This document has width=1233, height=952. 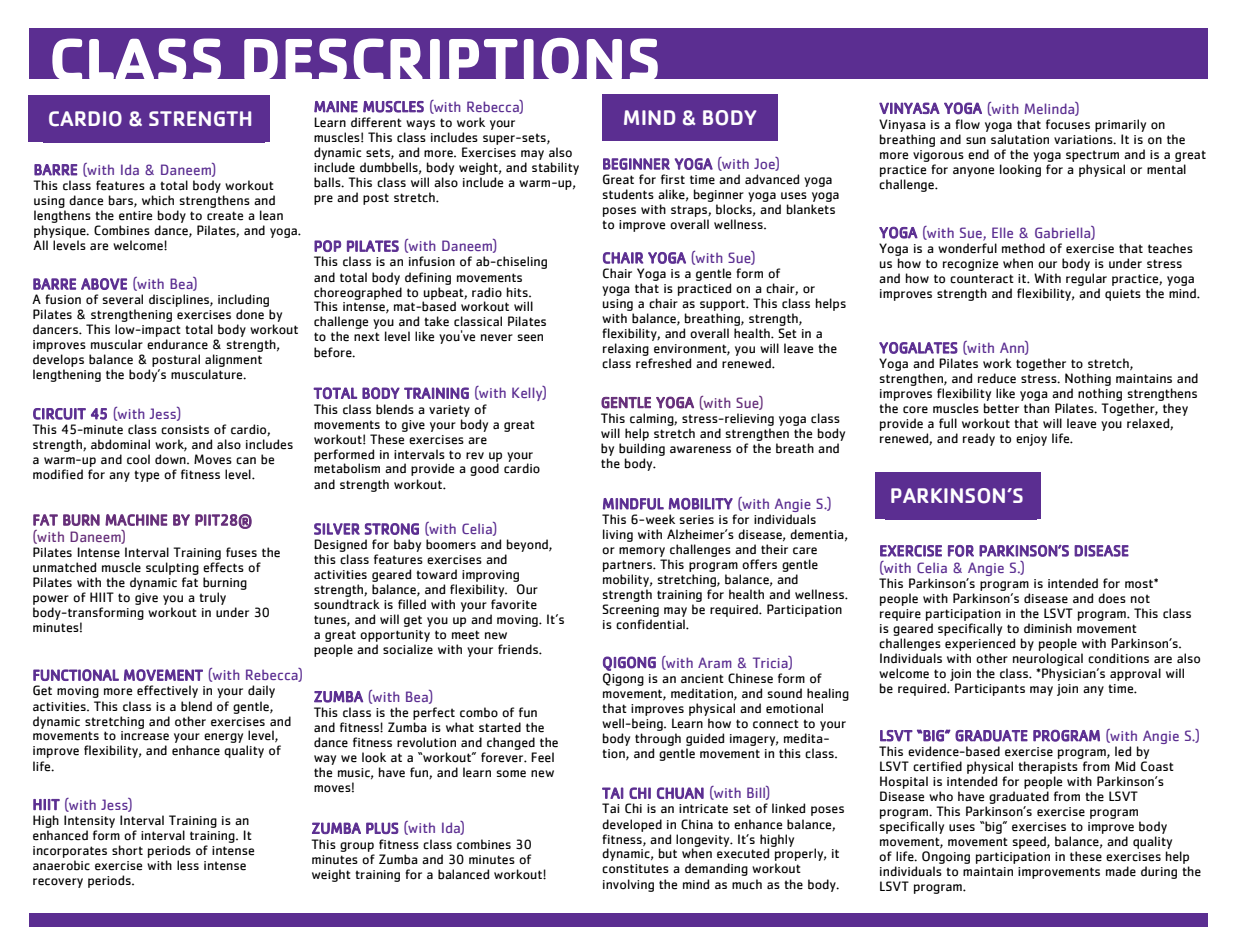 I want to click on less, so click(x=188, y=865).
